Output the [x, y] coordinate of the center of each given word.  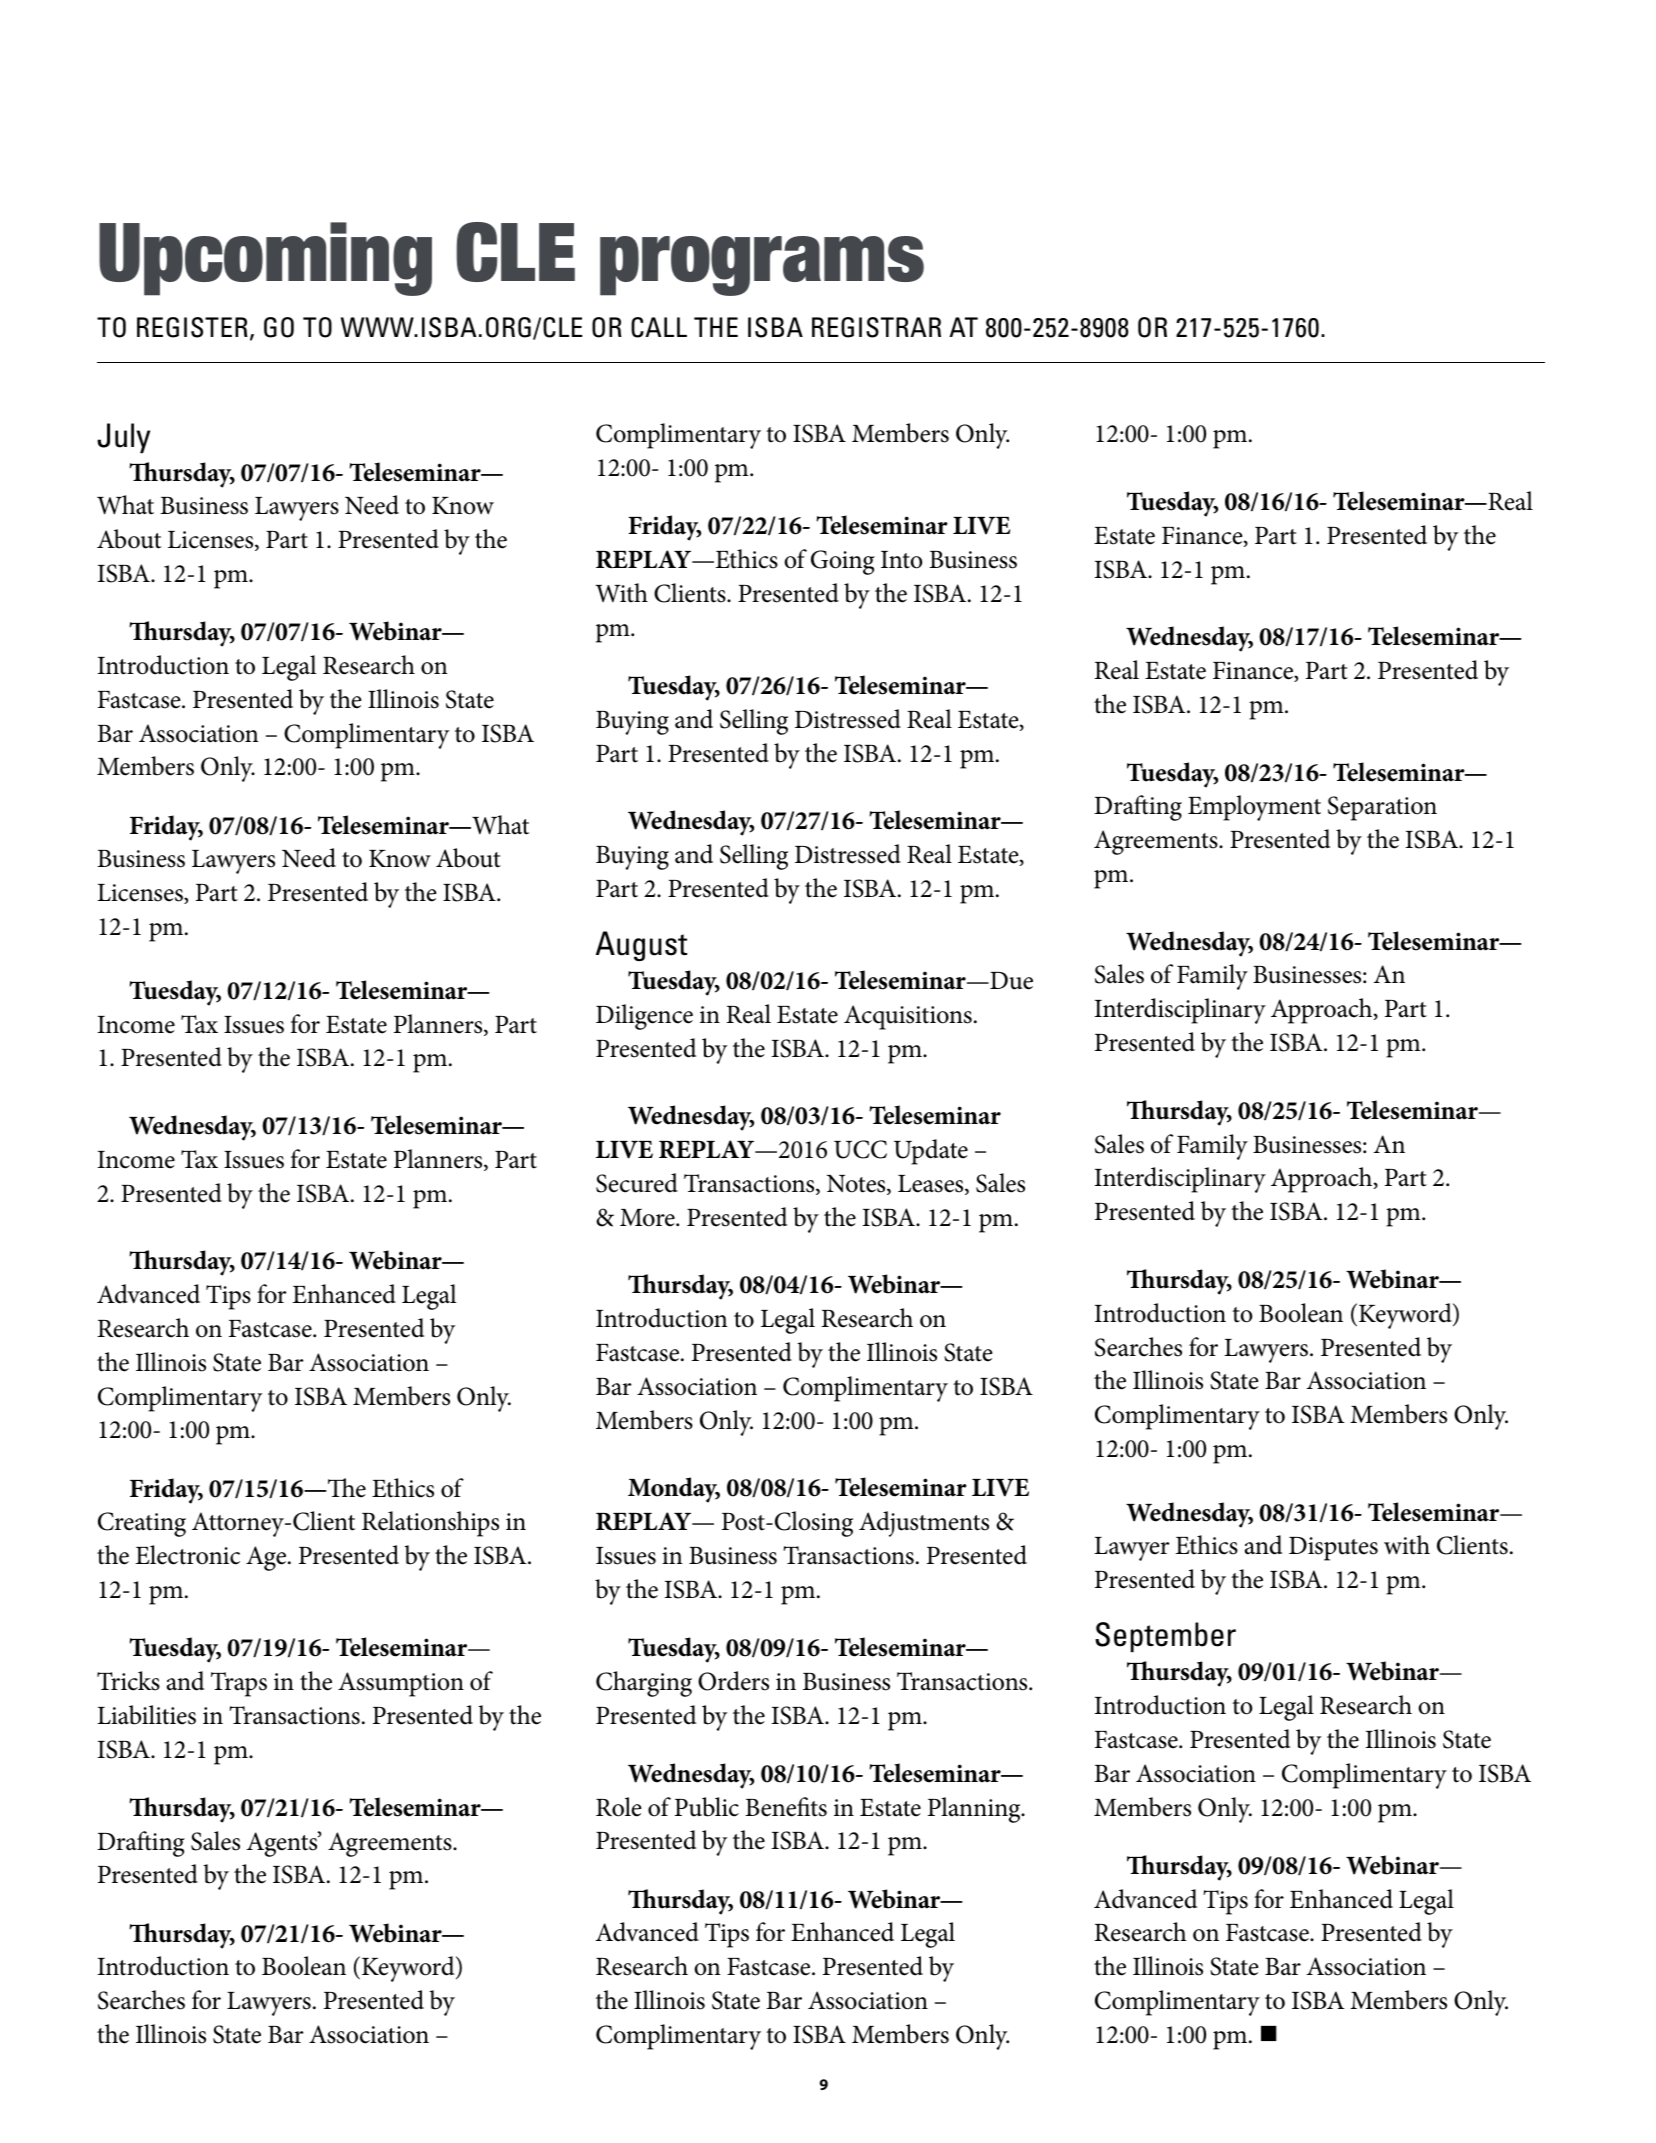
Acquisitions [908, 1017]
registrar [876, 327]
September [1165, 1637]
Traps [239, 1684]
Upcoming [265, 259]
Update [931, 1152]
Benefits [786, 1807]
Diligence [644, 1017]
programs [762, 266]
